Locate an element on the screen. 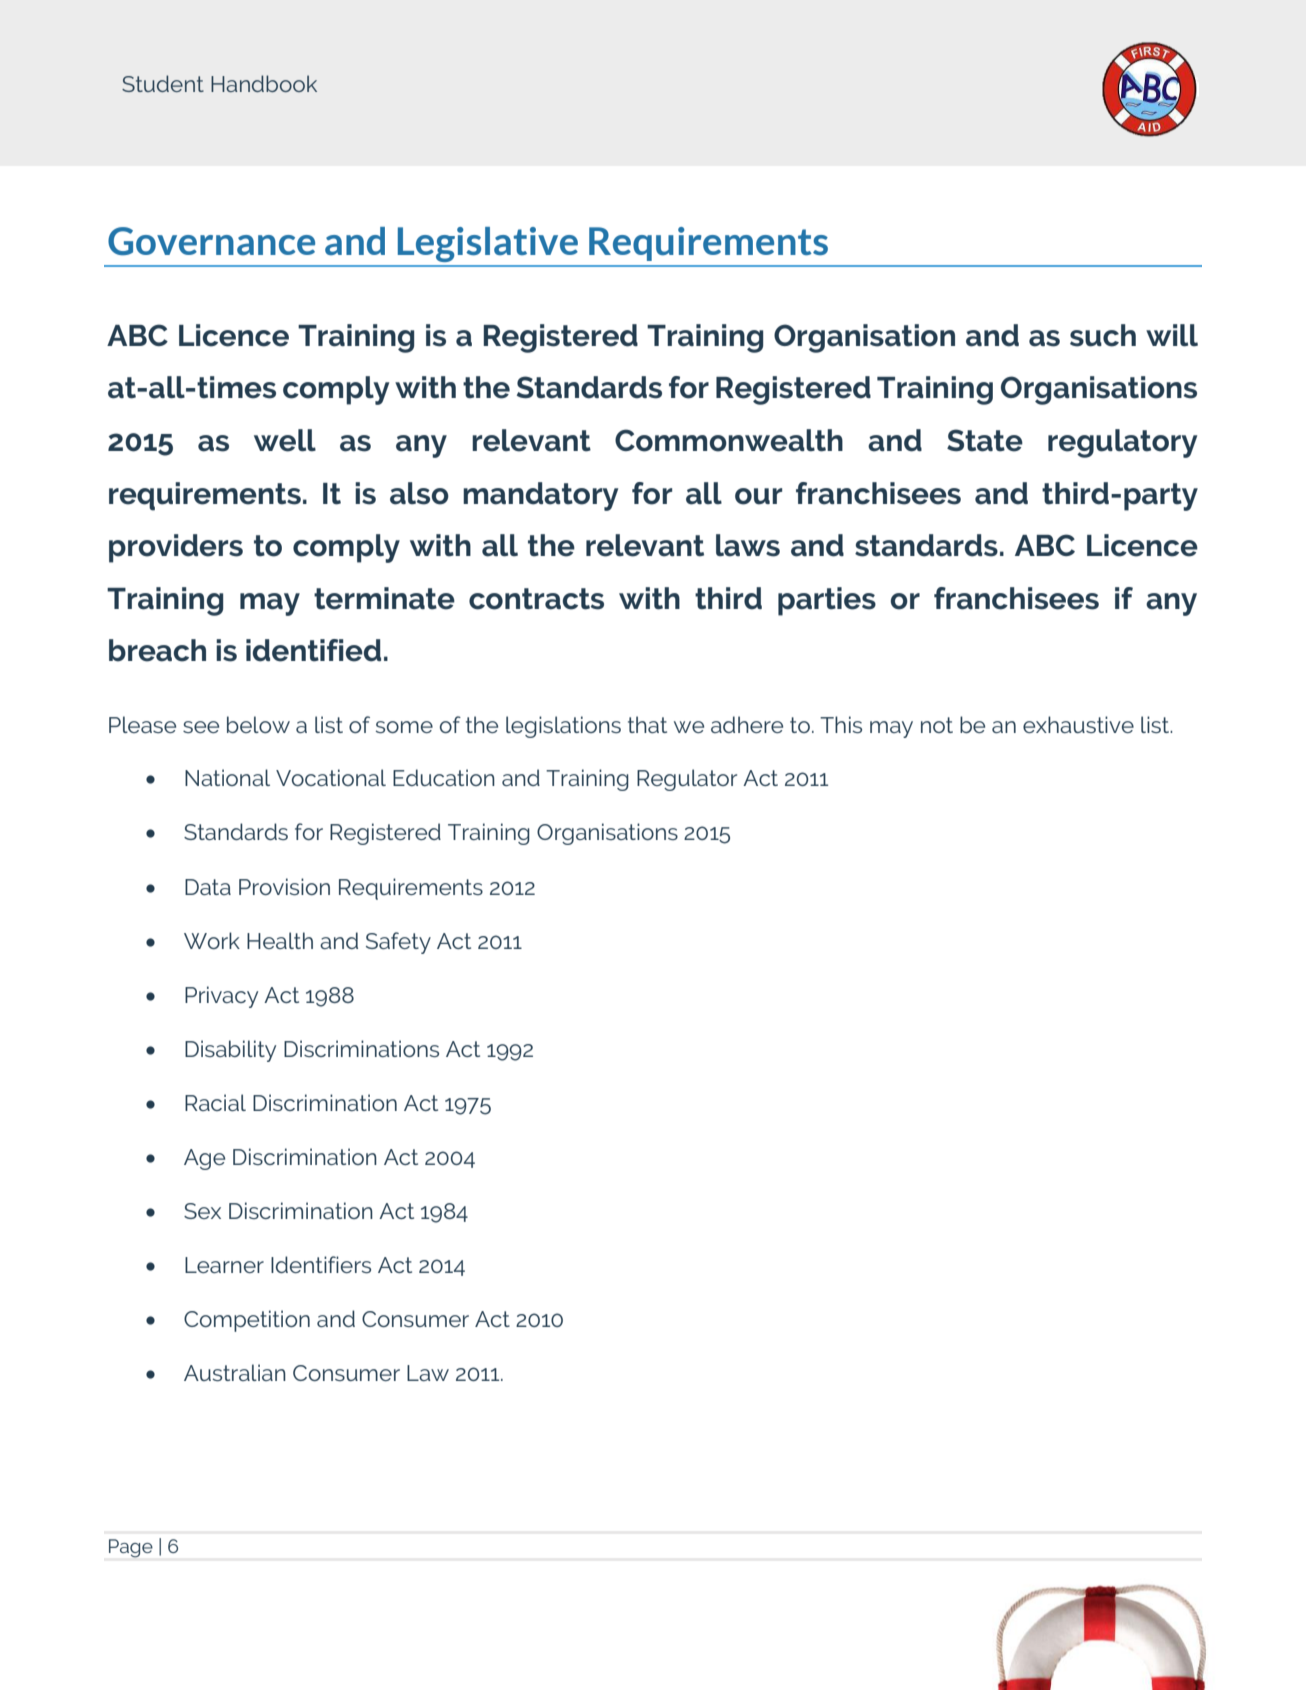 The image size is (1306, 1690). Page is located at coordinates (131, 1548).
